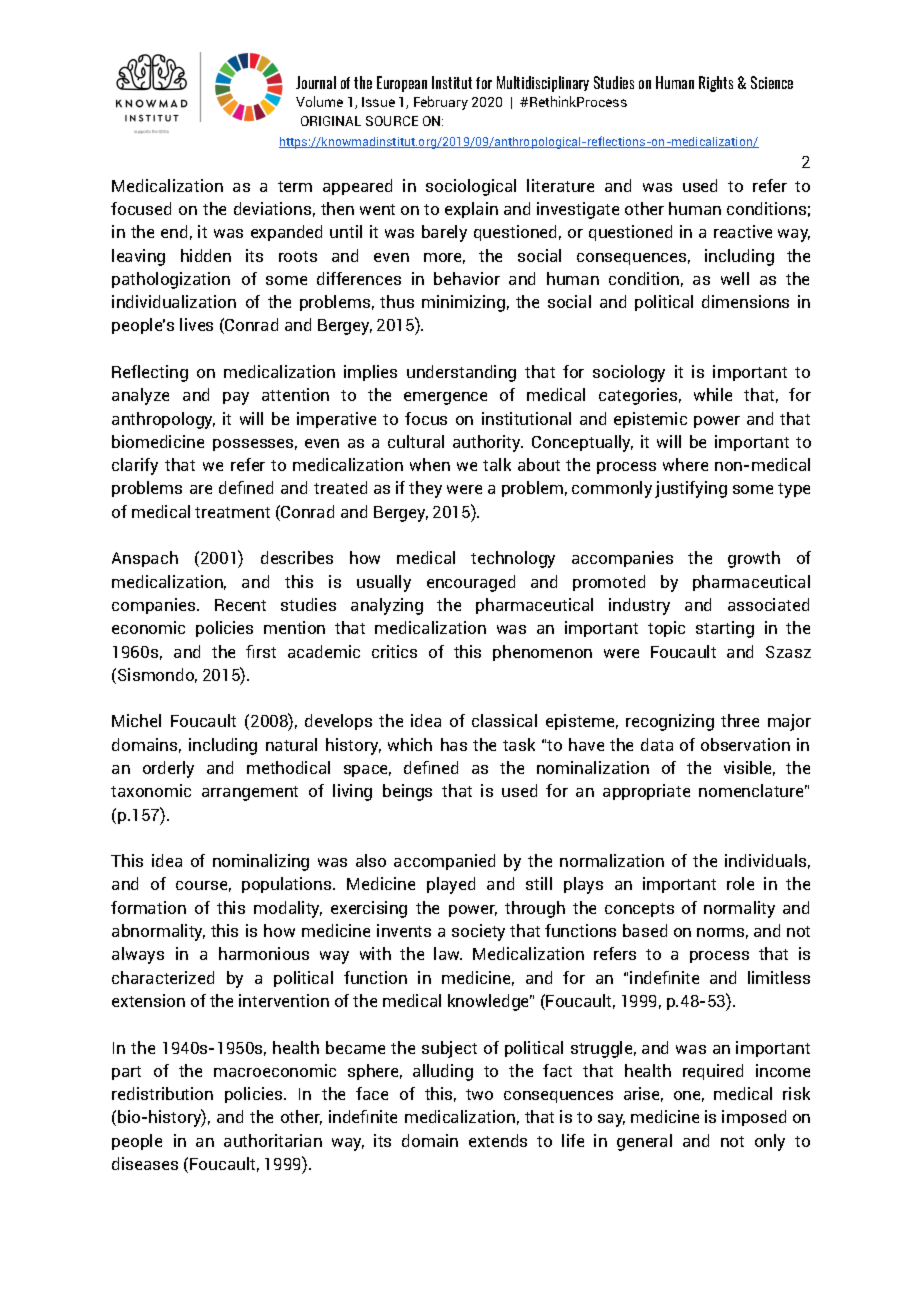 The image size is (924, 1310). Describe the element at coordinates (162, 1093) in the image. I see `redistribution` at that location.
